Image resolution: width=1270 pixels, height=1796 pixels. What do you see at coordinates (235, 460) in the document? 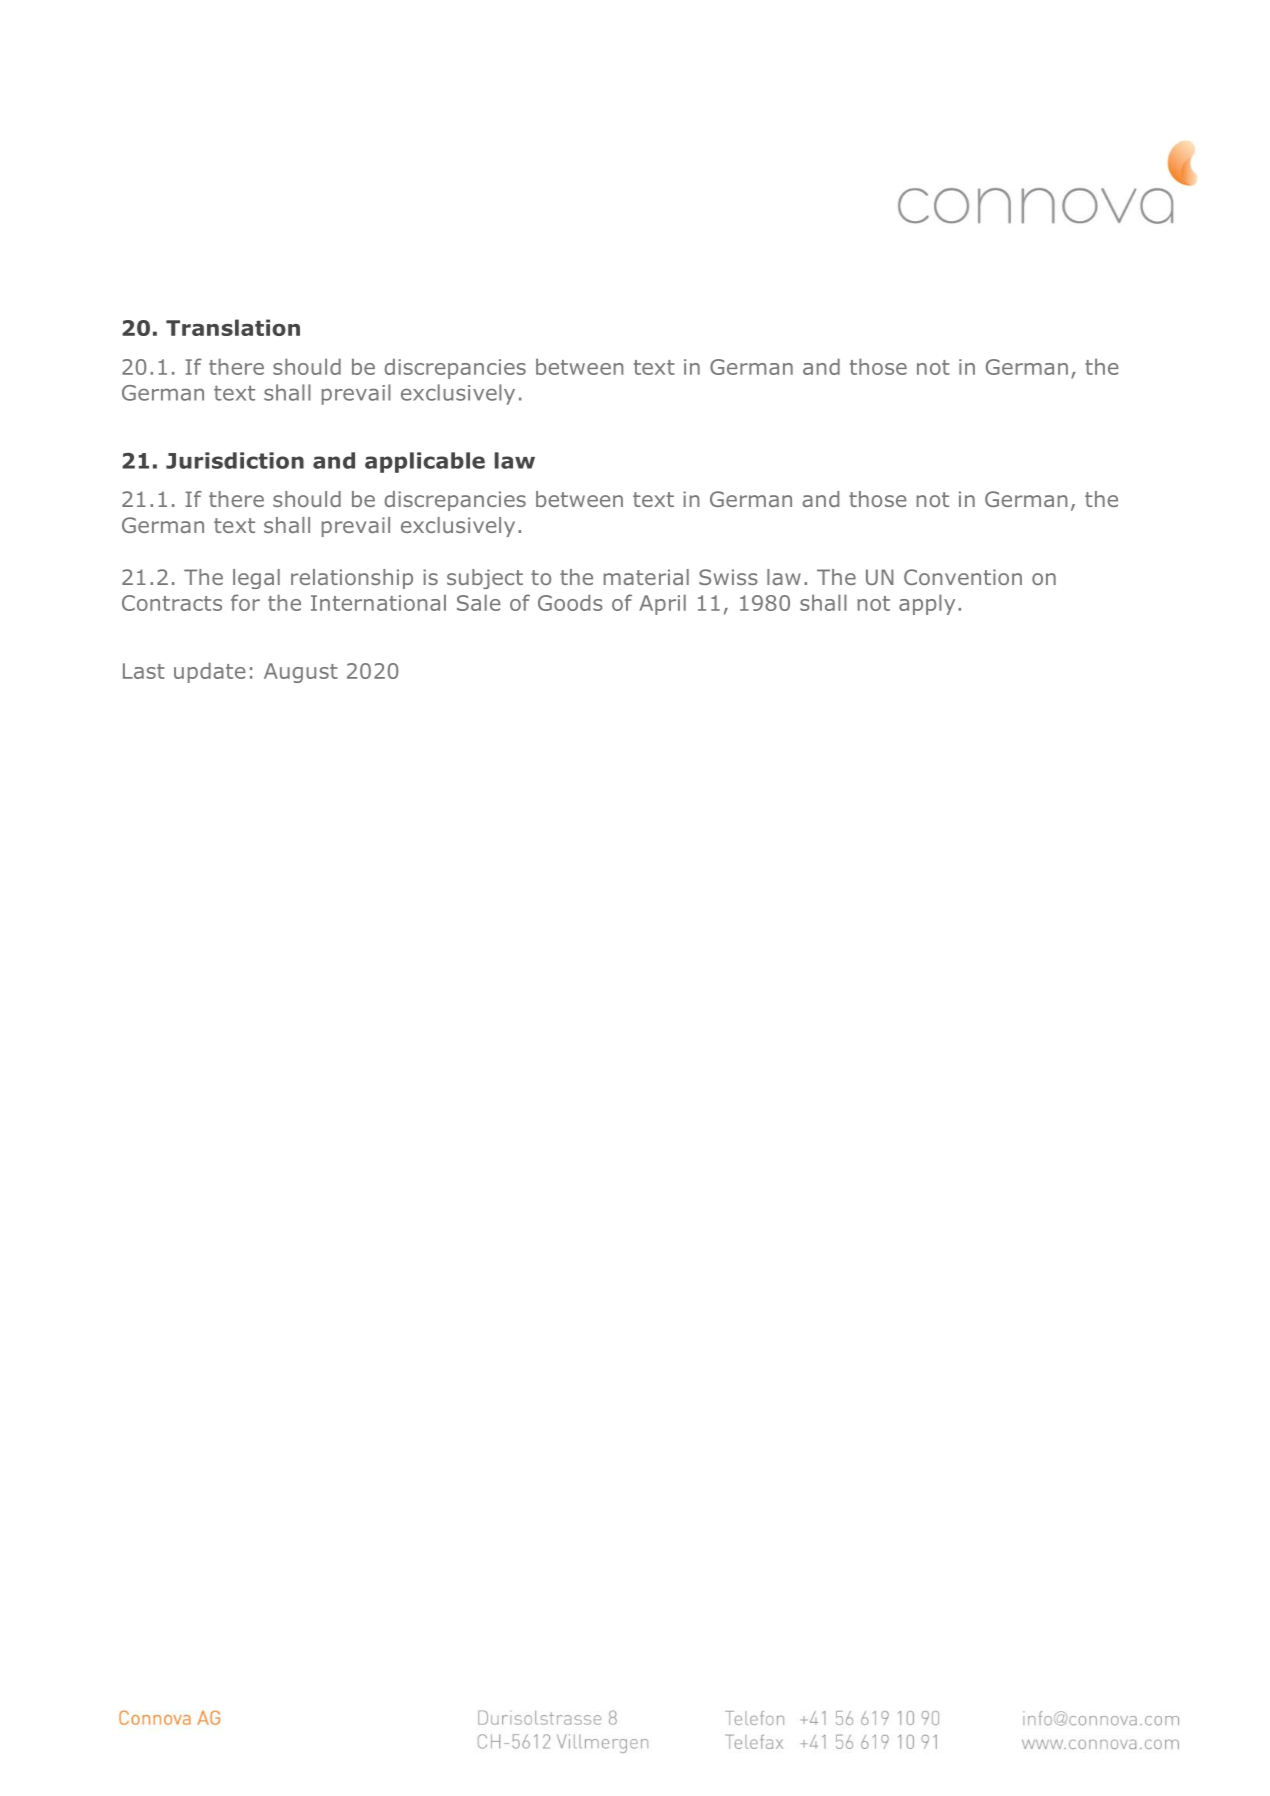
I see `Jurisdiction` at bounding box center [235, 460].
